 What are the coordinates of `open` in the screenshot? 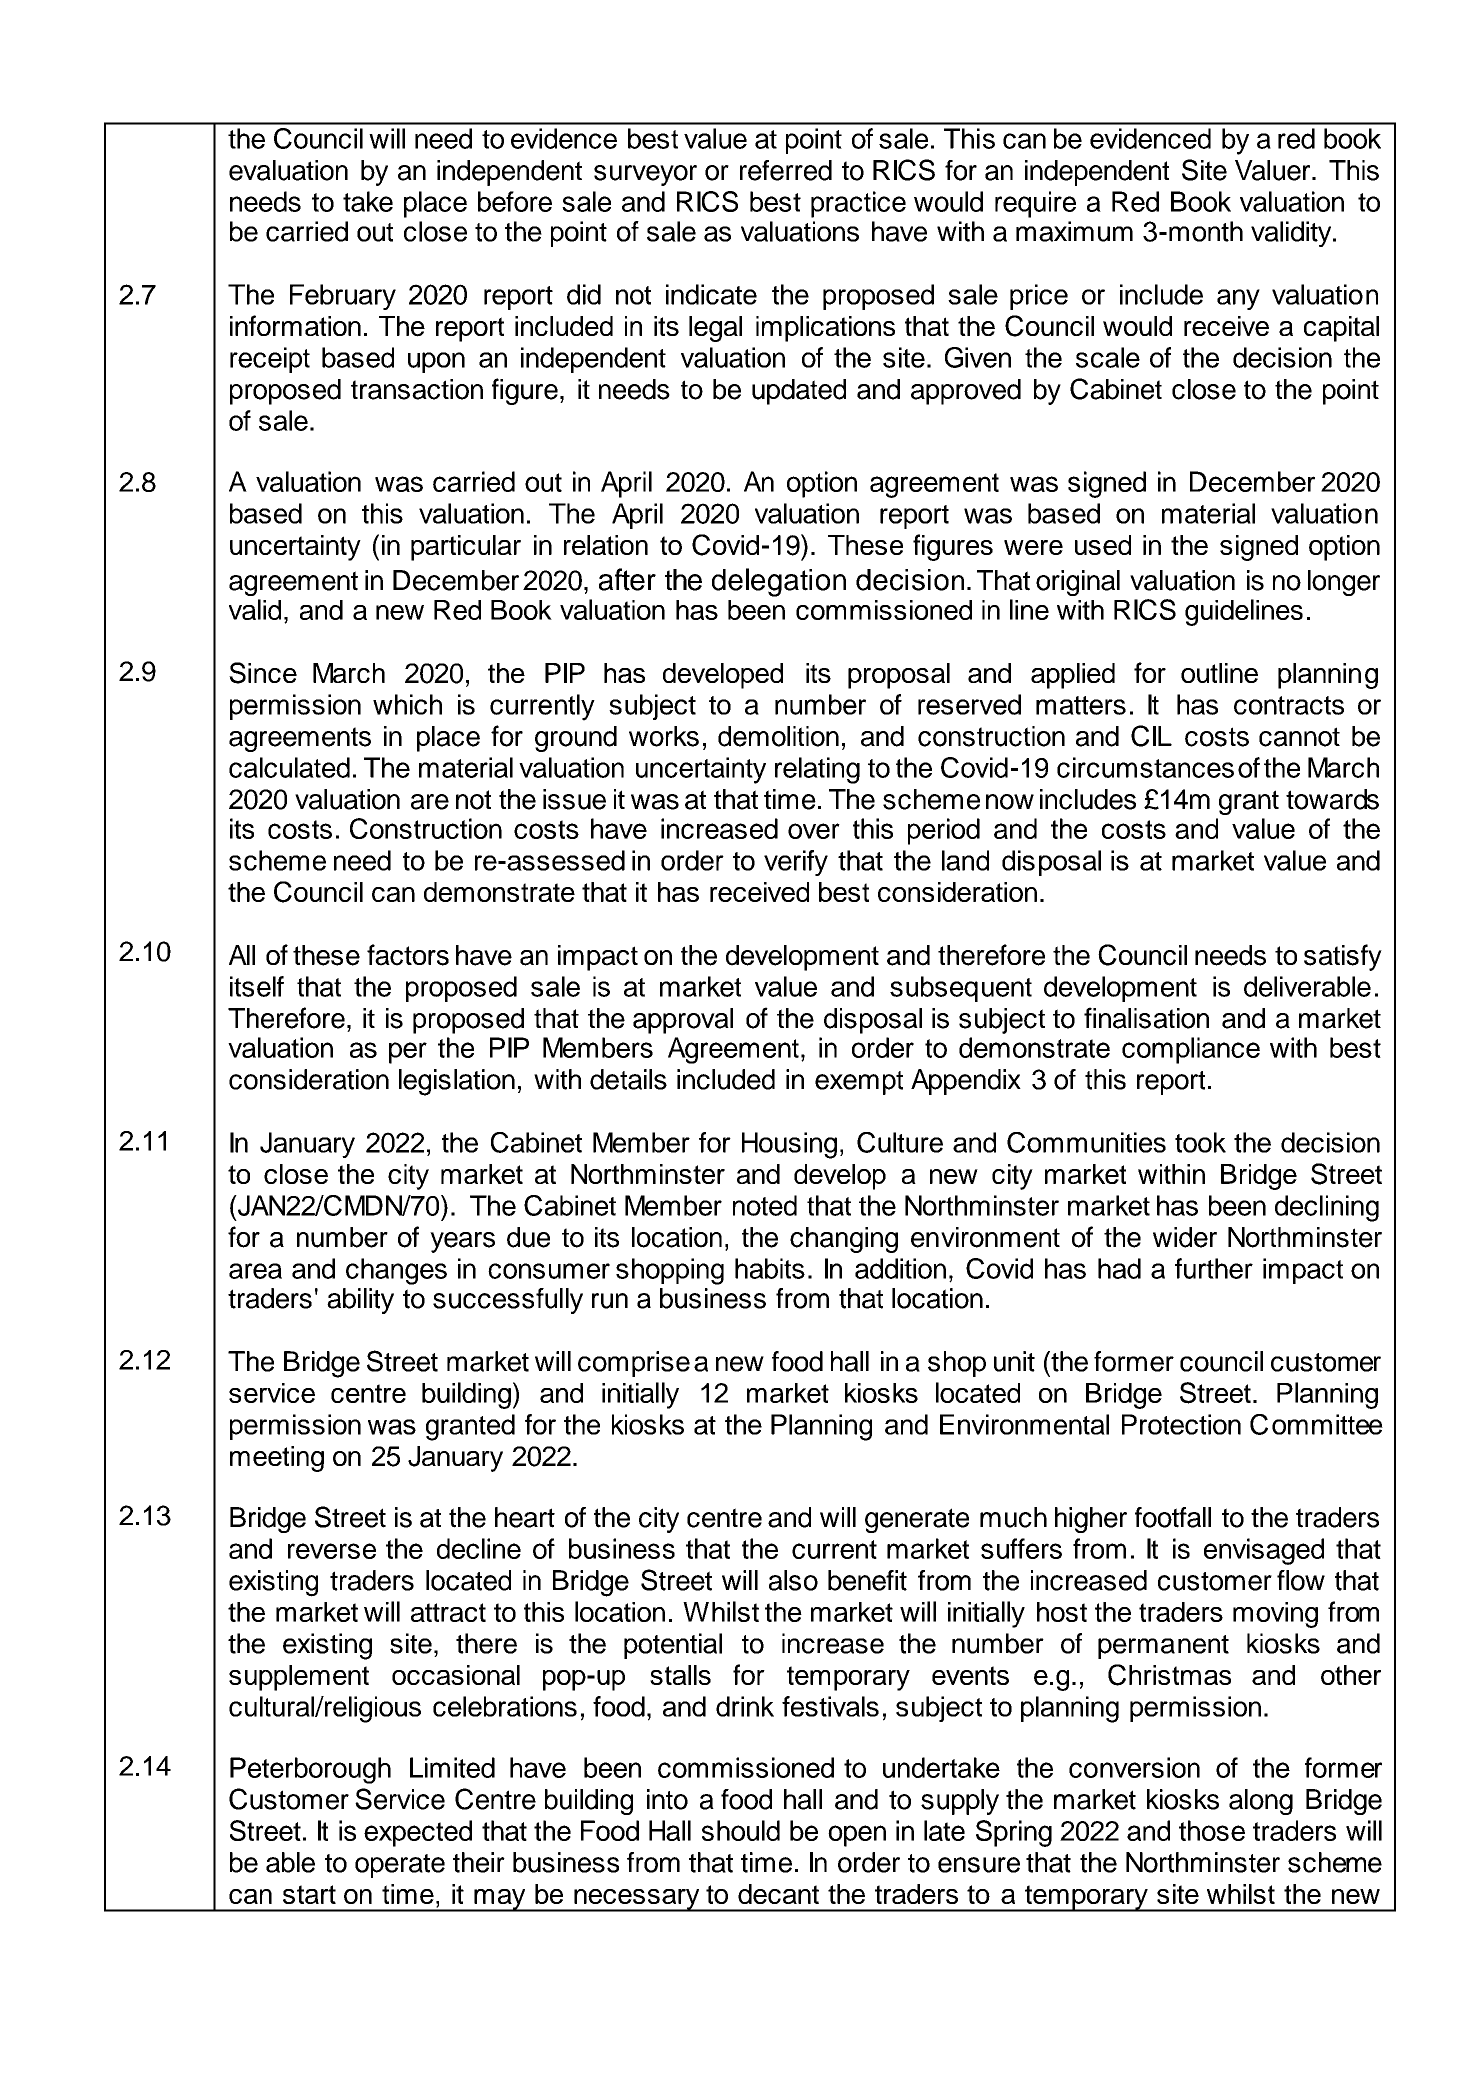 It's located at (857, 1836).
